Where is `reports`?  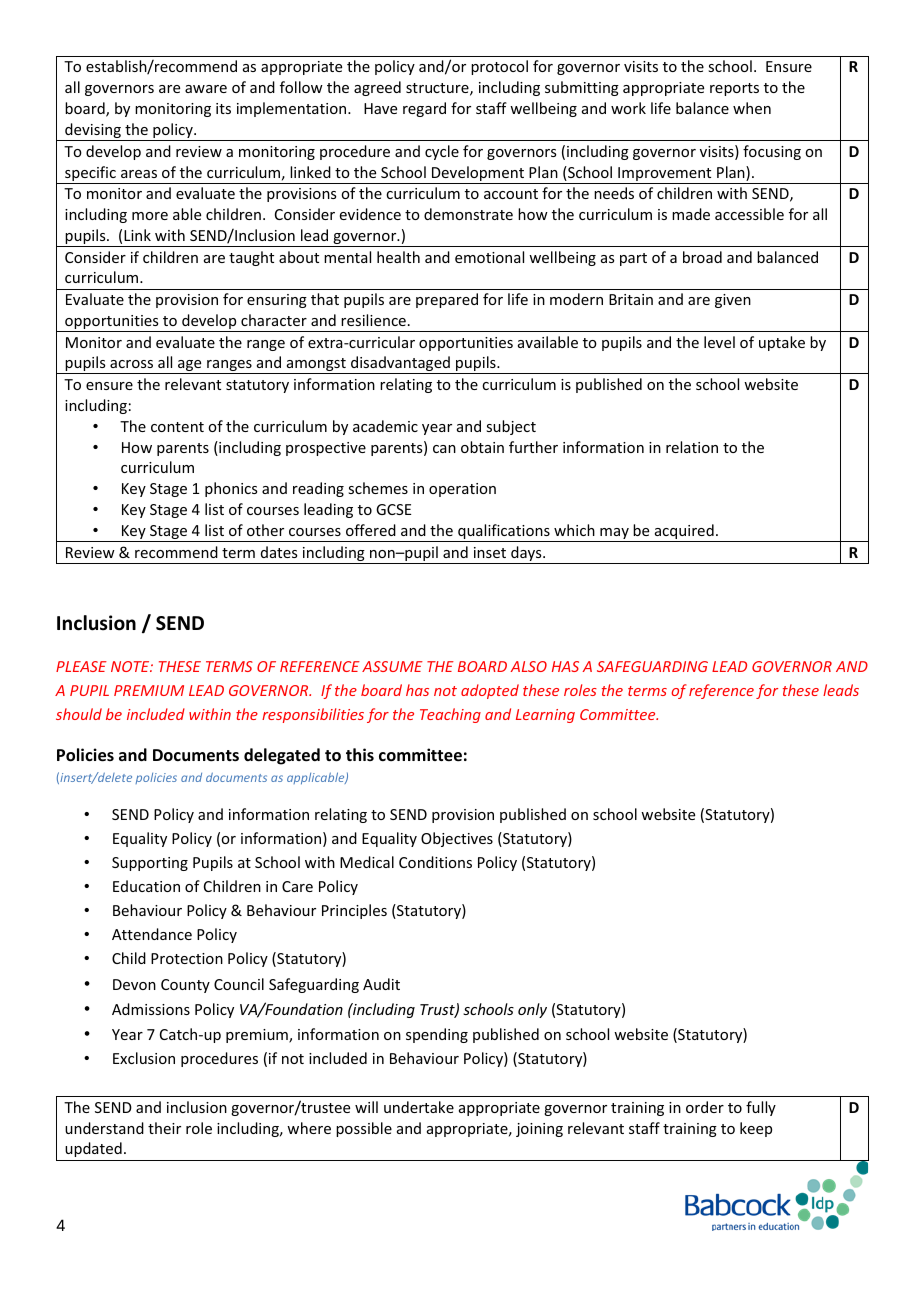 reports is located at coordinates (734, 89).
